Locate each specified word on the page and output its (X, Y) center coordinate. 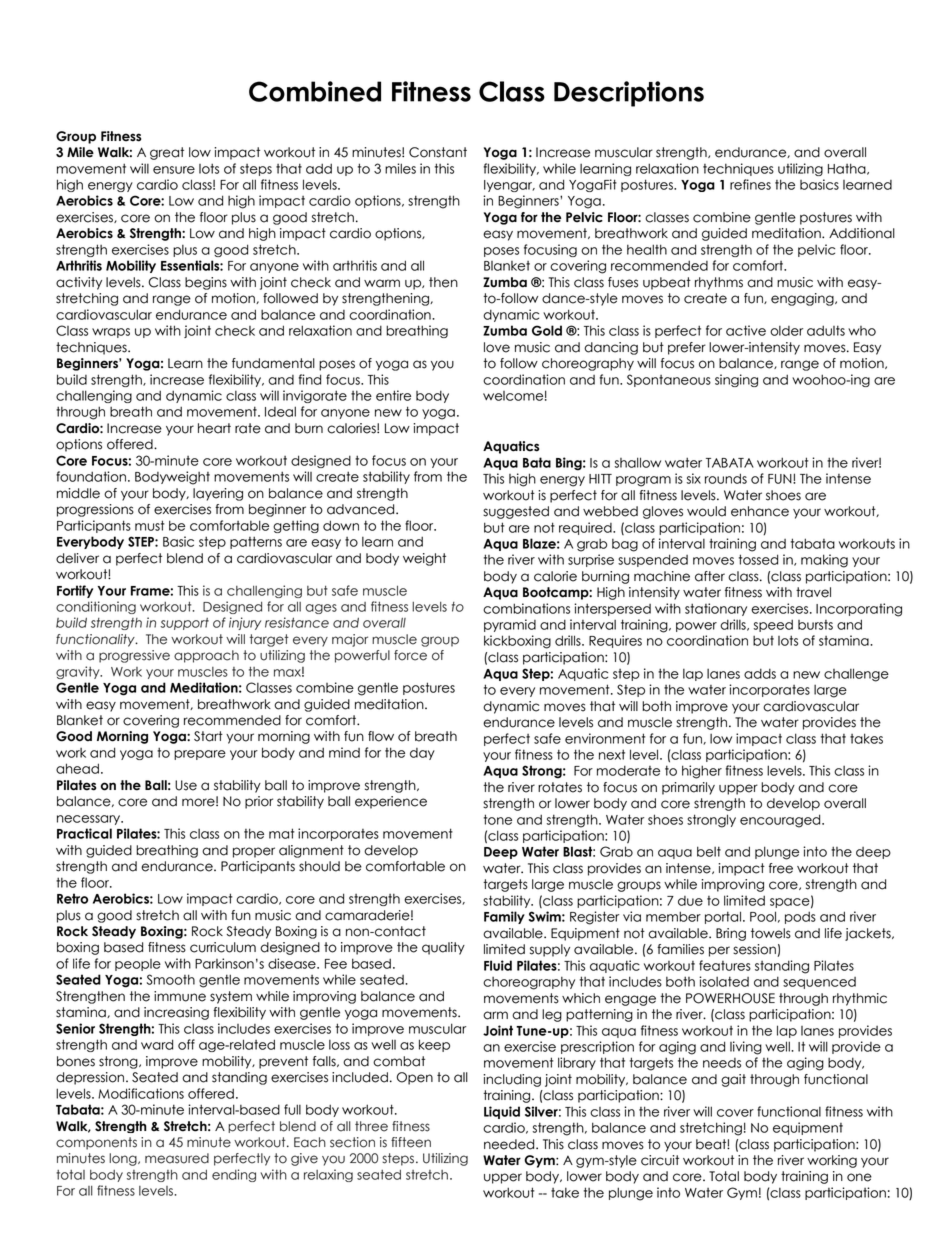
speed (773, 625)
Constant (438, 152)
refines (750, 184)
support (184, 624)
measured (177, 1158)
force (410, 655)
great (167, 153)
